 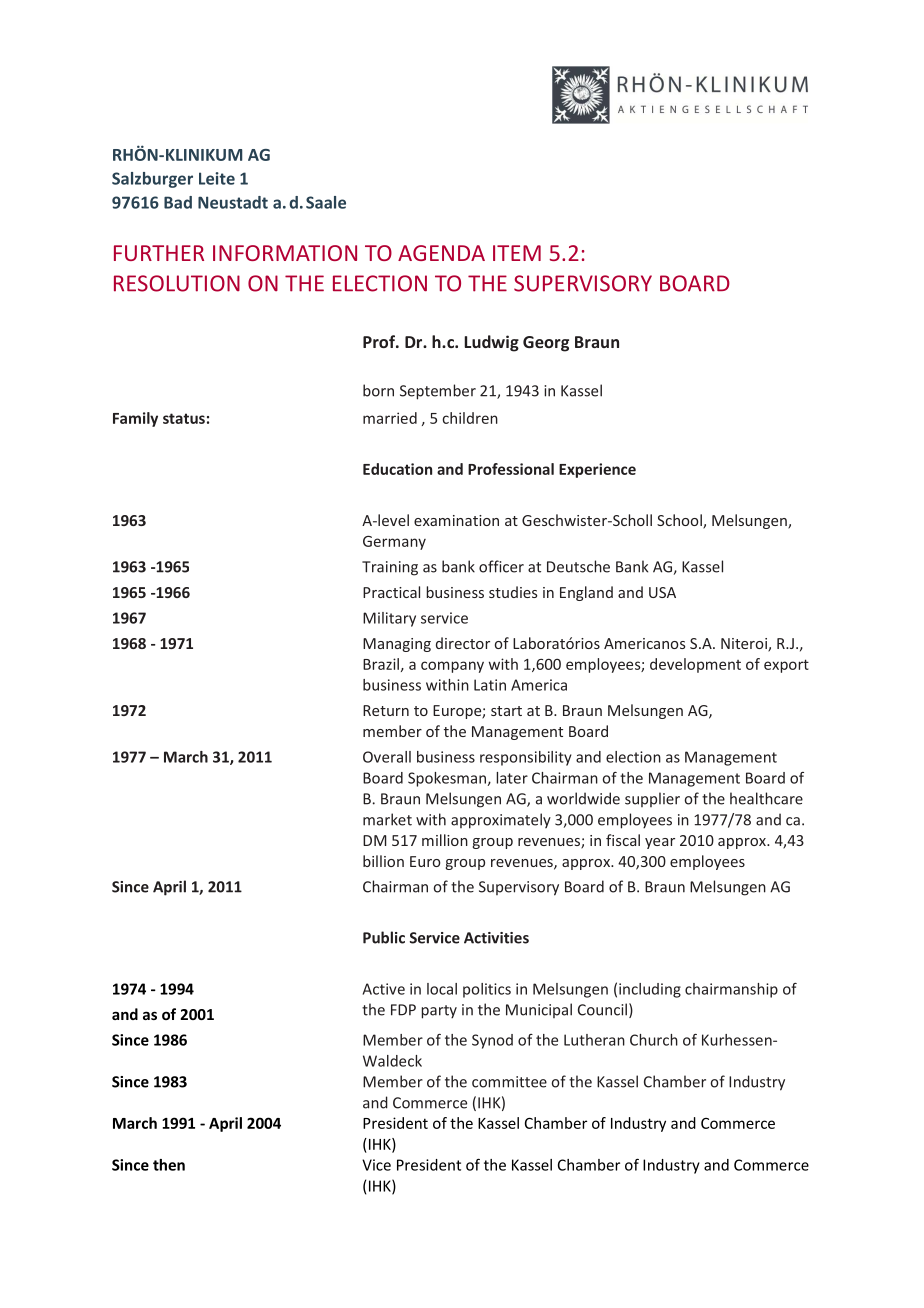 What do you see at coordinates (456, 520) in the screenshot?
I see `examination` at bounding box center [456, 520].
